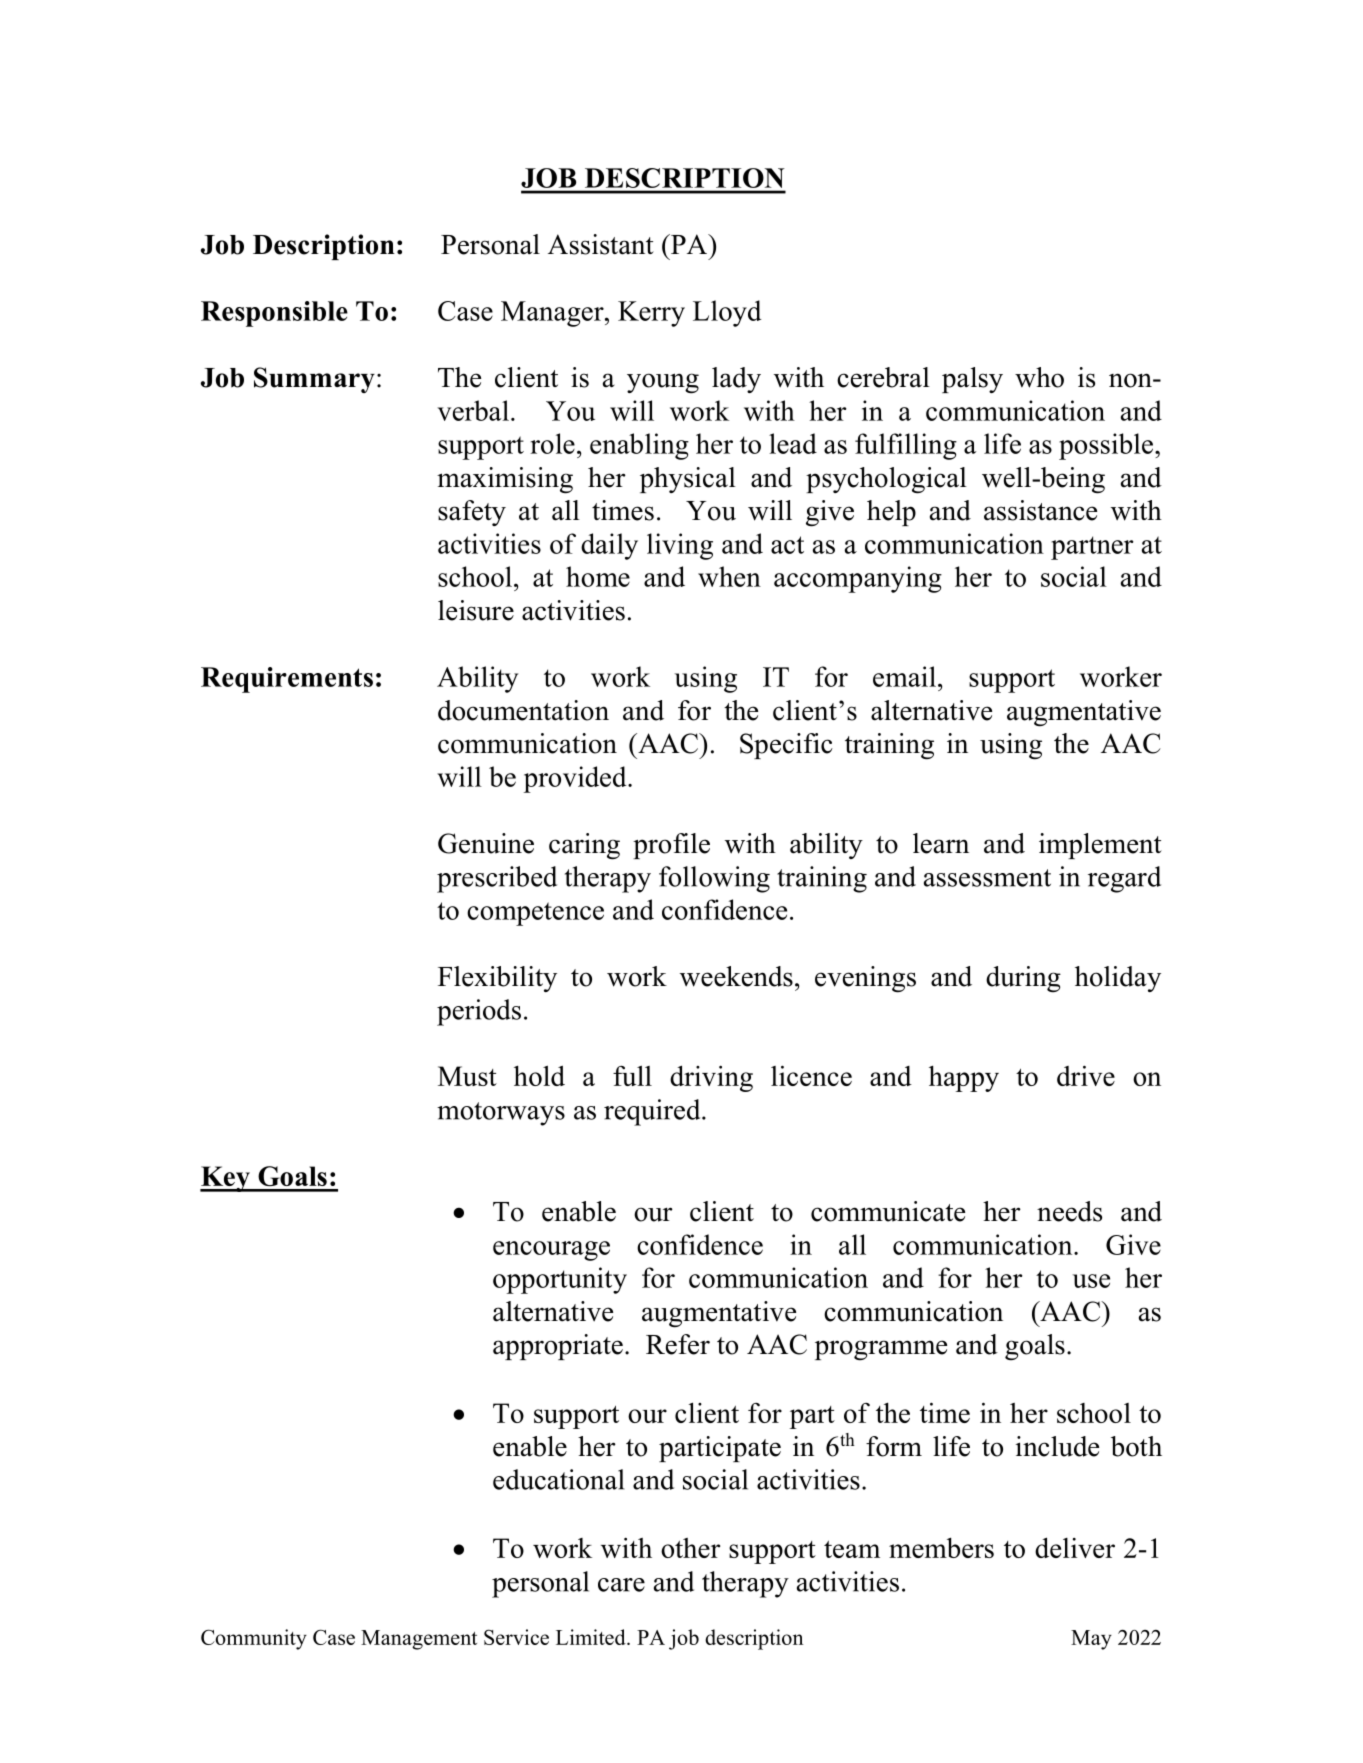 The height and width of the screenshot is (1763, 1363). What do you see at coordinates (1069, 1211) in the screenshot?
I see `needs` at bounding box center [1069, 1211].
